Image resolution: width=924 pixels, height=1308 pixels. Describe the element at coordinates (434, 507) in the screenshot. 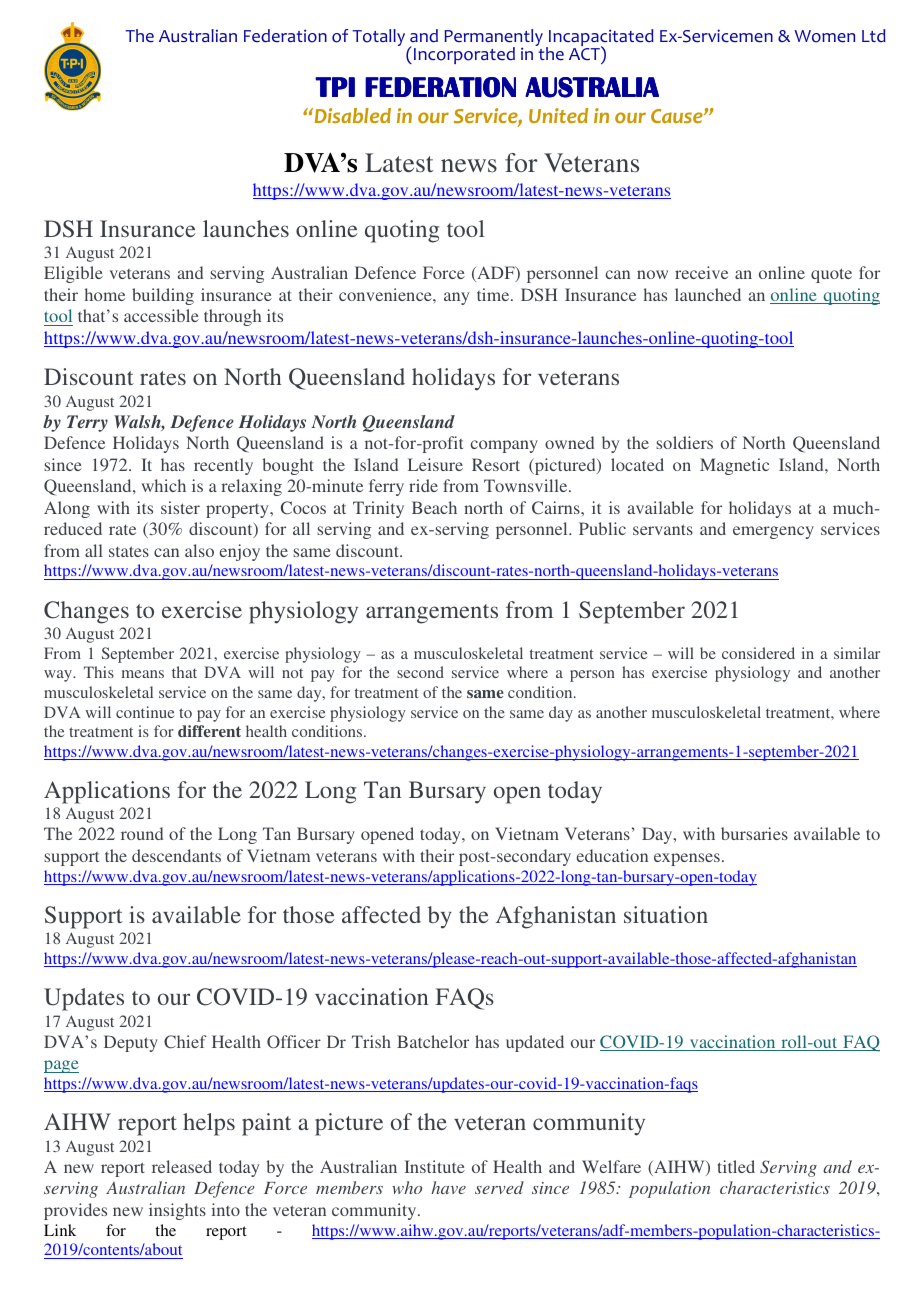

I see `Beach` at that location.
